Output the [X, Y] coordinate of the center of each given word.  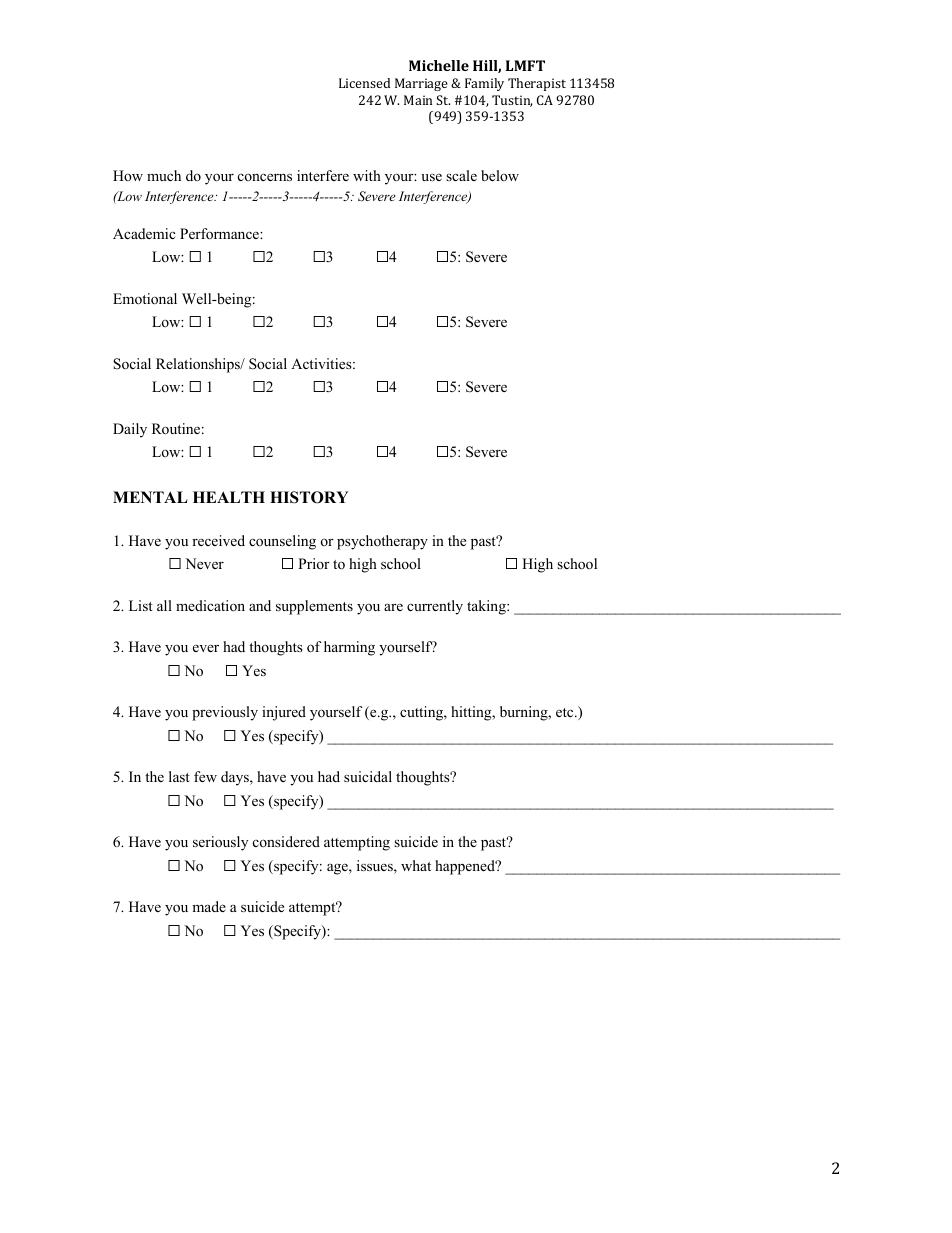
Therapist [537, 84]
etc [566, 712]
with [367, 175]
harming [349, 648]
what [416, 865]
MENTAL [150, 497]
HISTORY [309, 497]
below [500, 175]
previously [225, 713]
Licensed [364, 83]
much [164, 175]
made [209, 906]
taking [487, 607]
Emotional [145, 298]
